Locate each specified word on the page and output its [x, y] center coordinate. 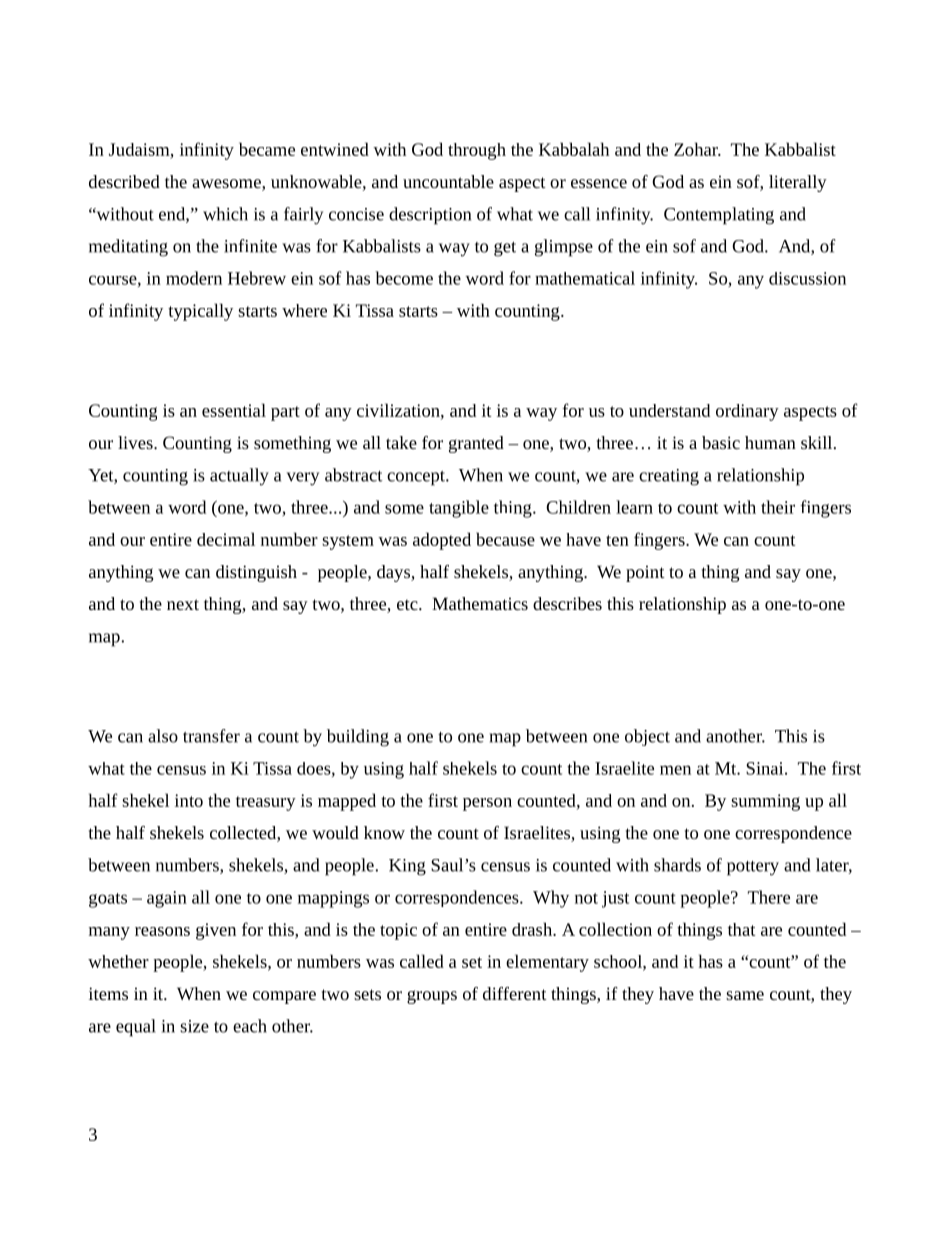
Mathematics [480, 603]
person [487, 804]
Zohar [697, 149]
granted [476, 444]
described [124, 181]
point [645, 573]
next [183, 604]
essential [234, 410]
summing [765, 802]
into [189, 800]
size [194, 1026]
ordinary [747, 412]
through [477, 151]
